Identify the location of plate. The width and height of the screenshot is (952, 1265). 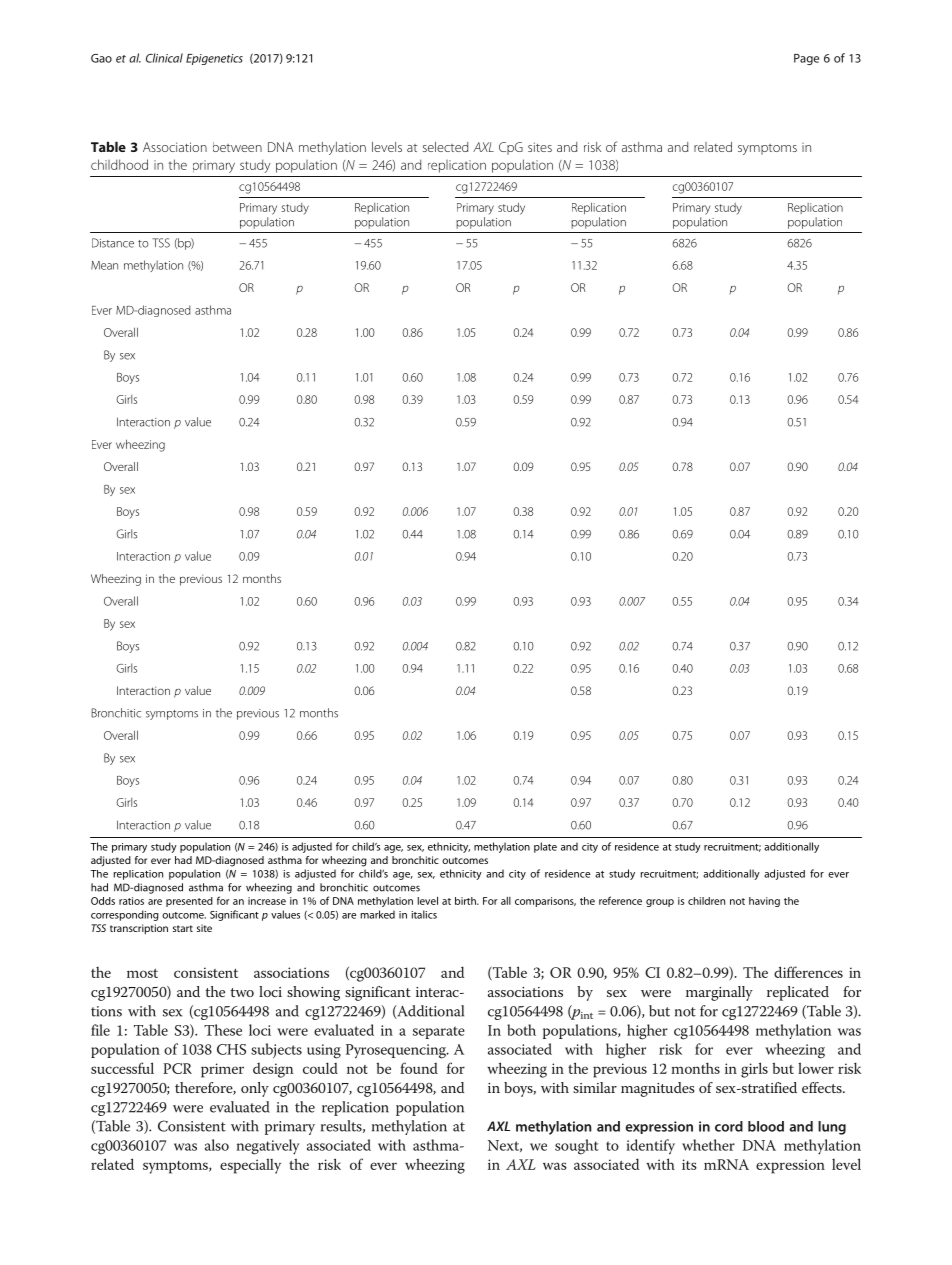
(545, 847).
